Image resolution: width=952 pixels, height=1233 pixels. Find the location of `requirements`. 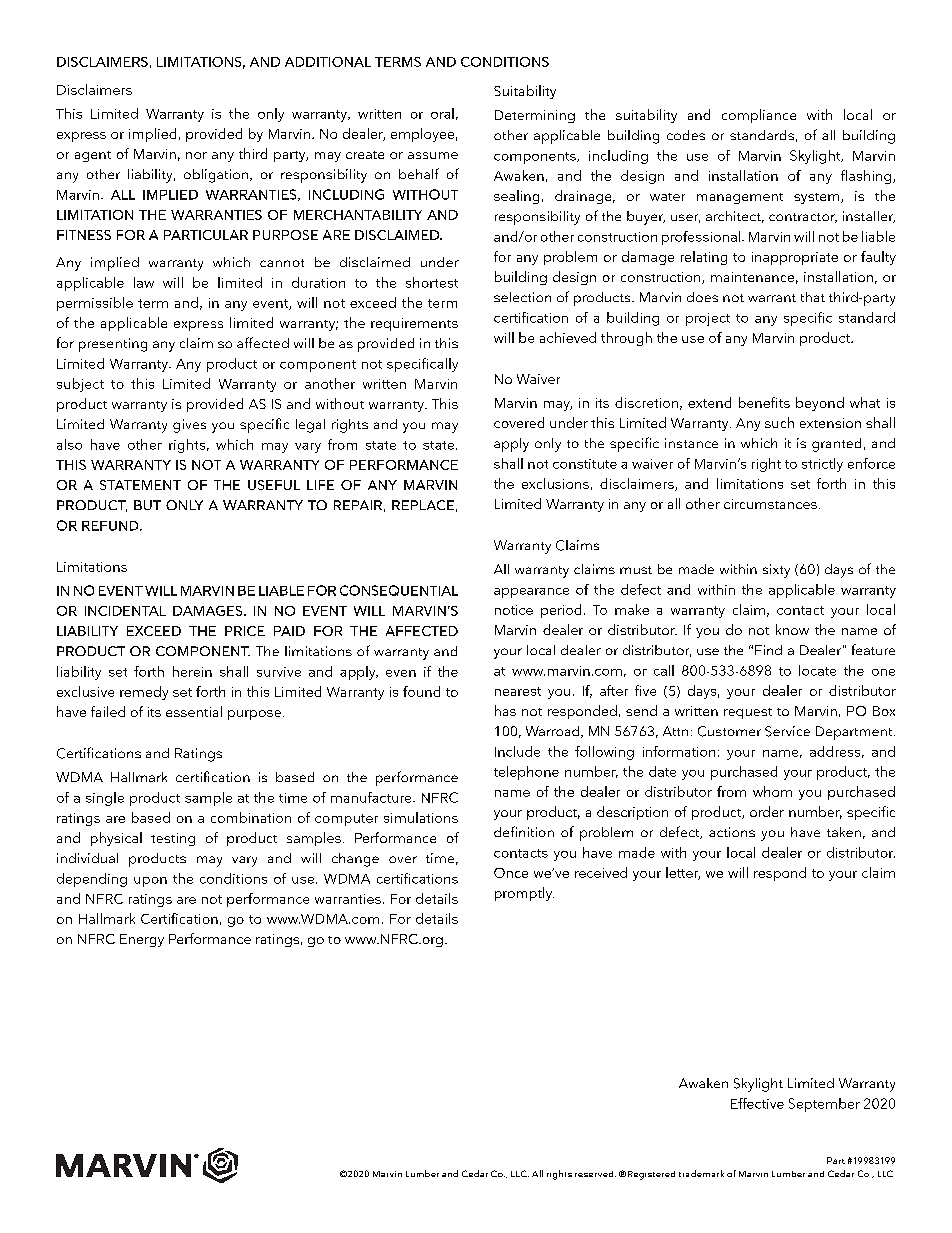

requirements is located at coordinates (414, 324).
